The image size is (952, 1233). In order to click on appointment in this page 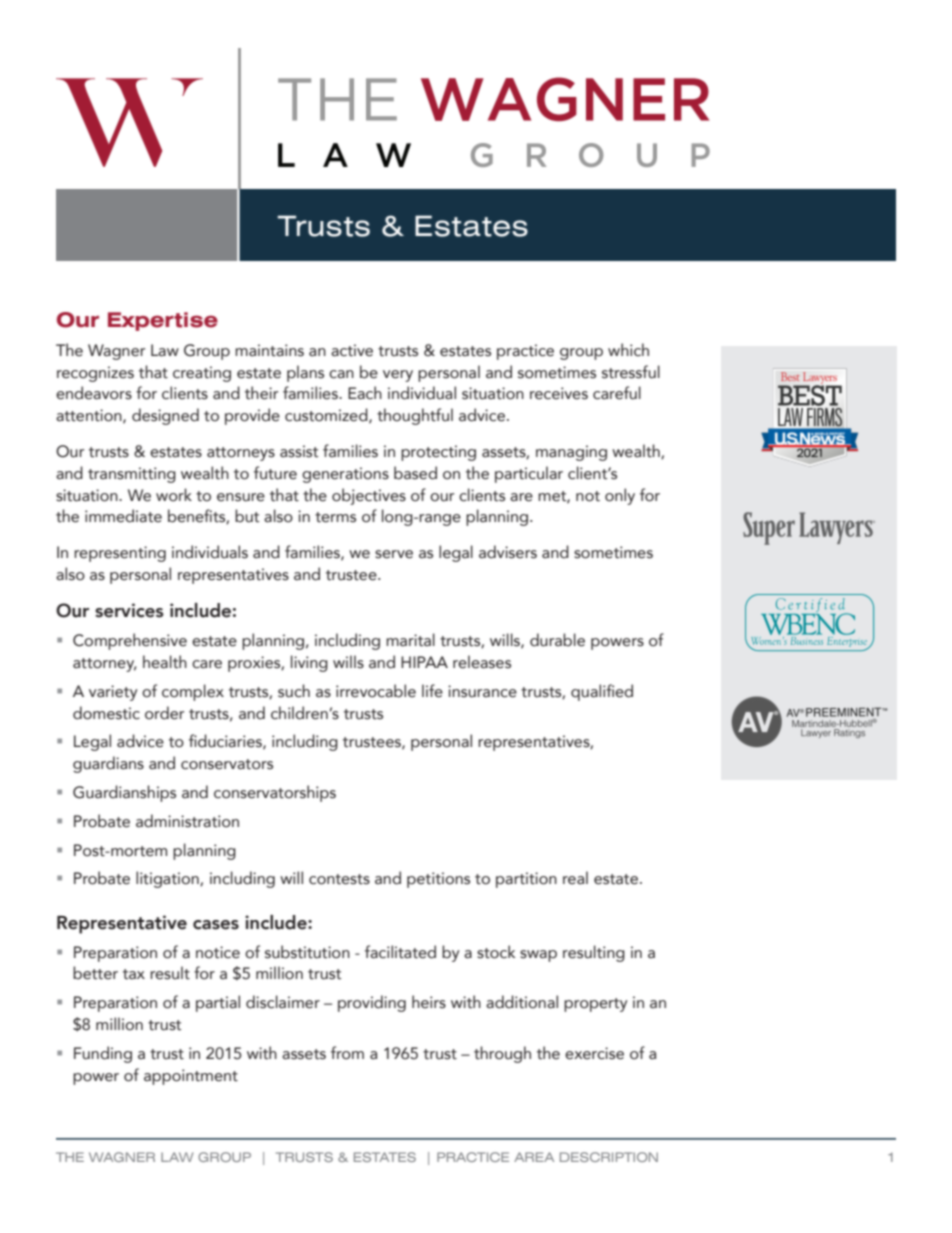, I will do `click(191, 1077)`.
